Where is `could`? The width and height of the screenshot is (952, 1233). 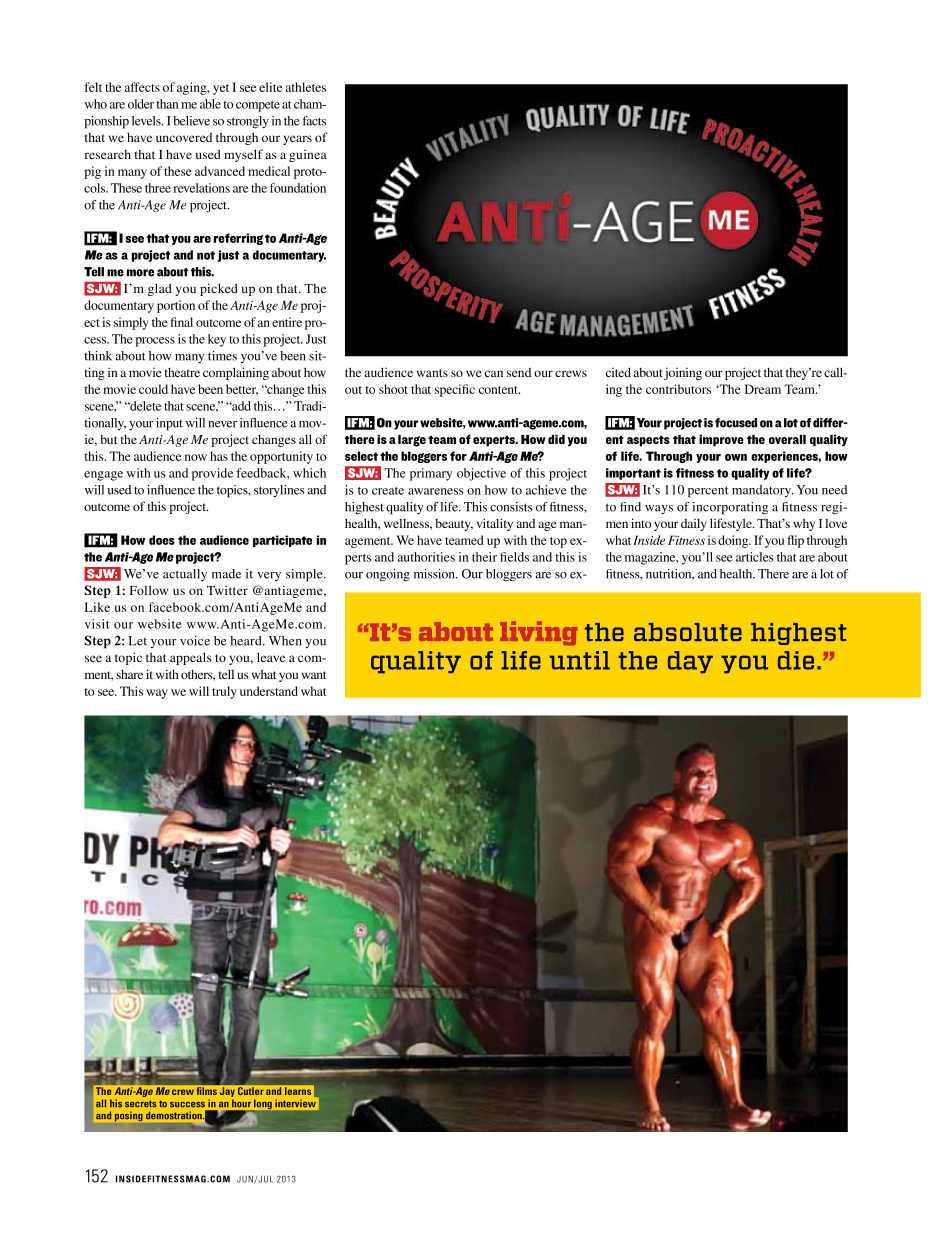
could is located at coordinates (153, 389).
